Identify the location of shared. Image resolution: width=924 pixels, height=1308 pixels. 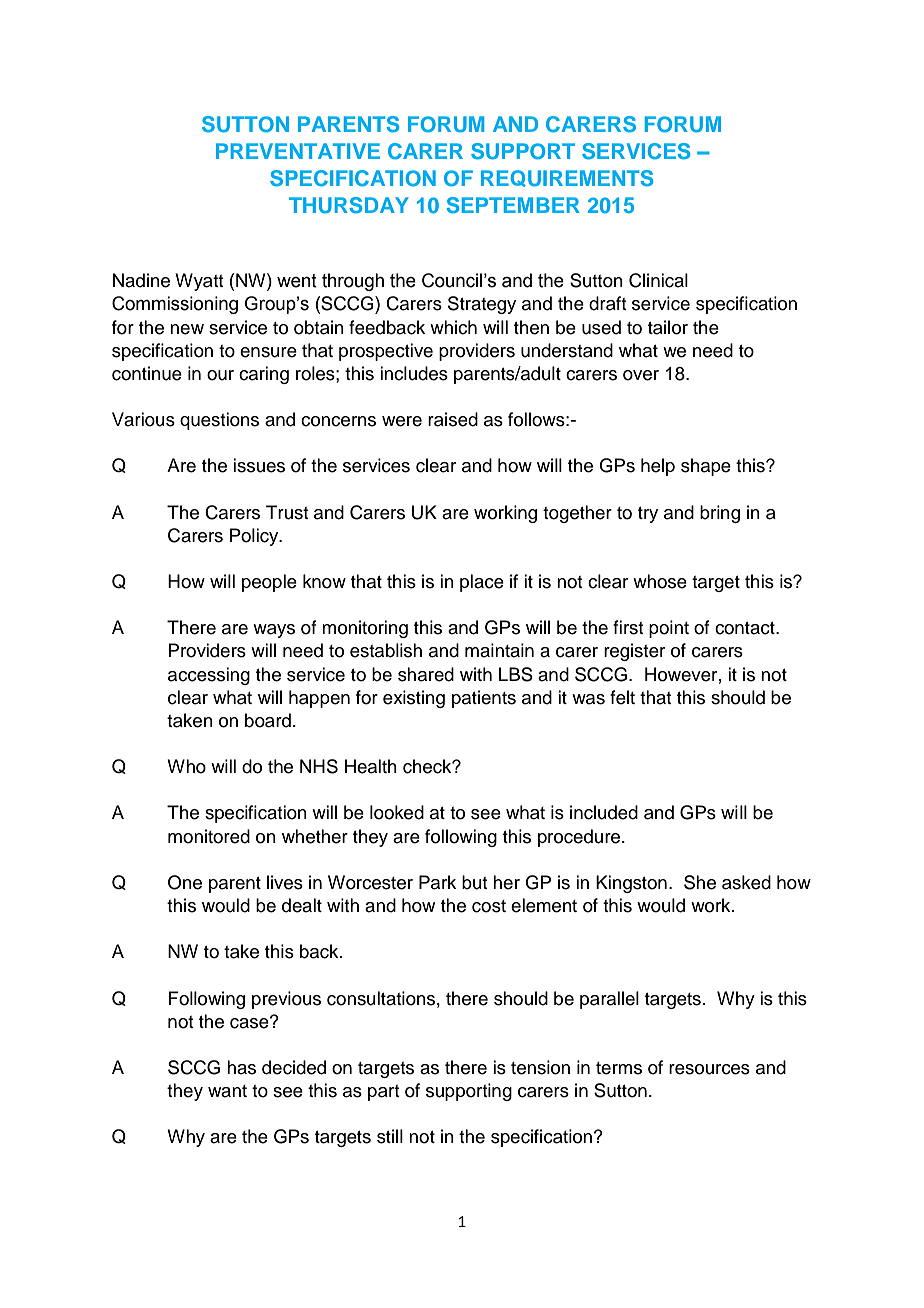
(426, 674).
